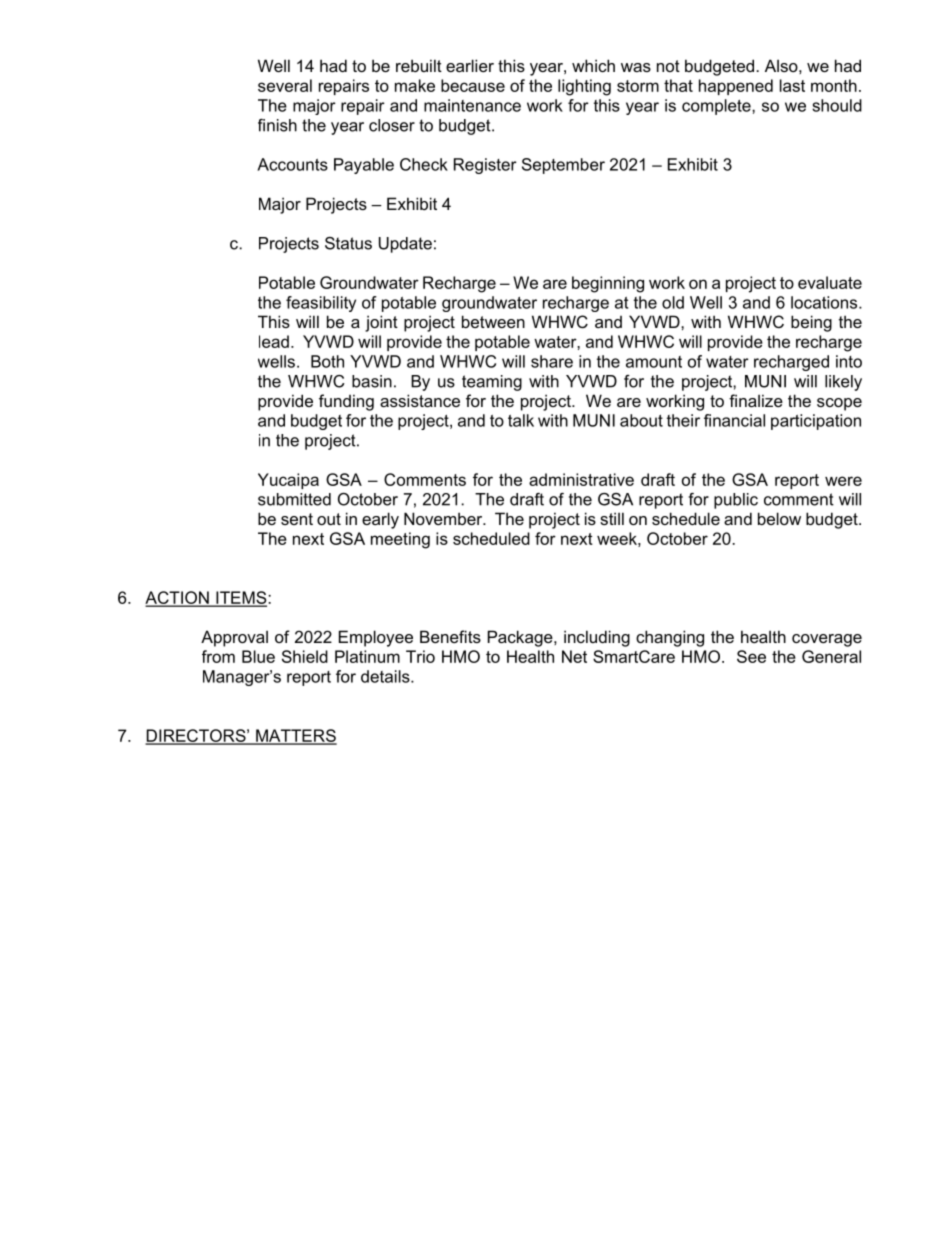 This screenshot has width=952, height=1233. Describe the element at coordinates (751, 656) in the screenshot. I see `See` at that location.
